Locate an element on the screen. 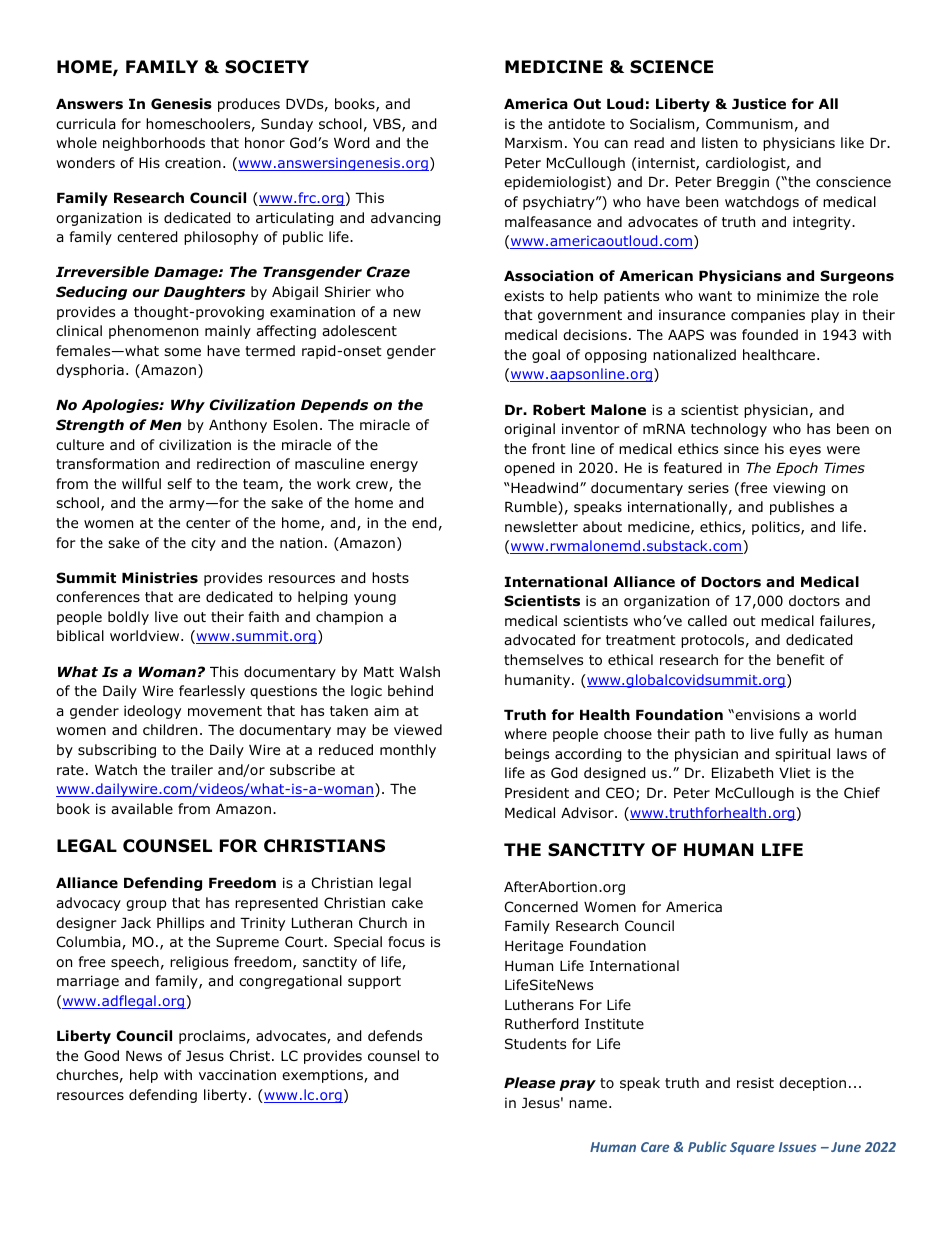 The width and height of the screenshot is (952, 1233). Elizabeth is located at coordinates (742, 772).
